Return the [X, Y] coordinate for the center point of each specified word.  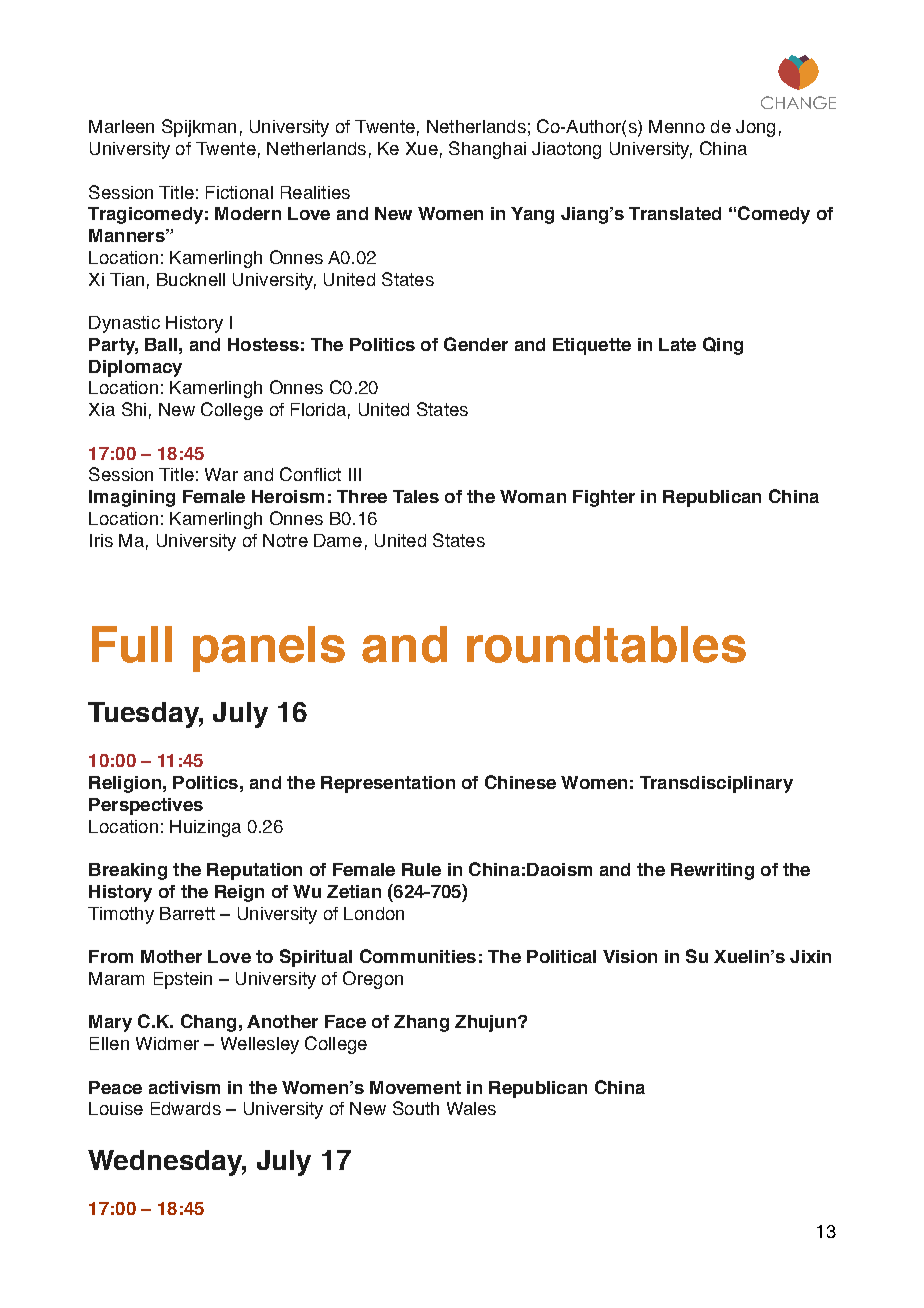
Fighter [604, 498]
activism [184, 1087]
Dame [338, 540]
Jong [755, 128]
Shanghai [487, 150]
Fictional [239, 192]
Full [132, 644]
